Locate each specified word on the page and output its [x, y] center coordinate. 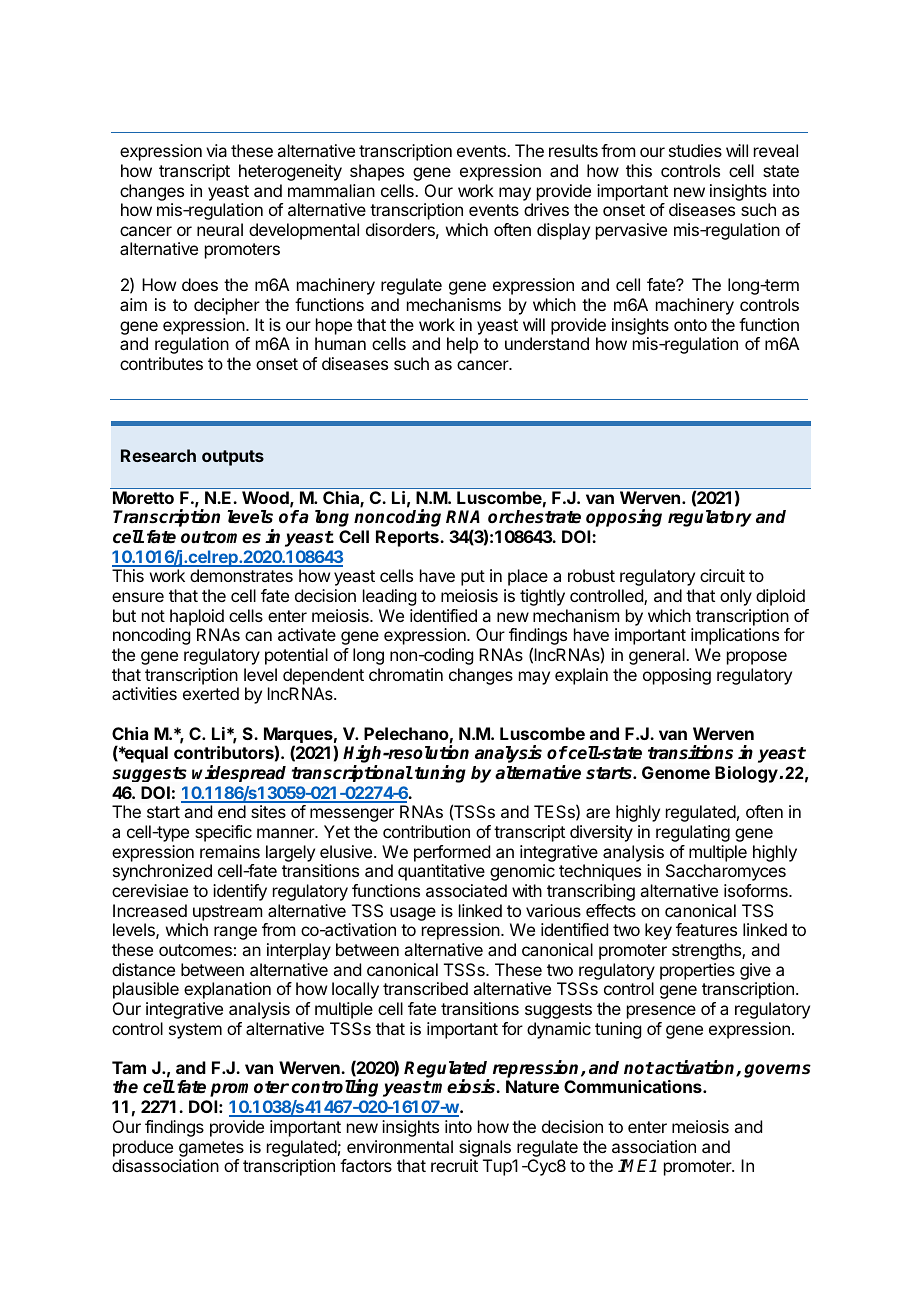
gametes [211, 1149]
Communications [634, 1086]
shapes [377, 172]
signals [485, 1148]
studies [695, 150]
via [216, 150]
